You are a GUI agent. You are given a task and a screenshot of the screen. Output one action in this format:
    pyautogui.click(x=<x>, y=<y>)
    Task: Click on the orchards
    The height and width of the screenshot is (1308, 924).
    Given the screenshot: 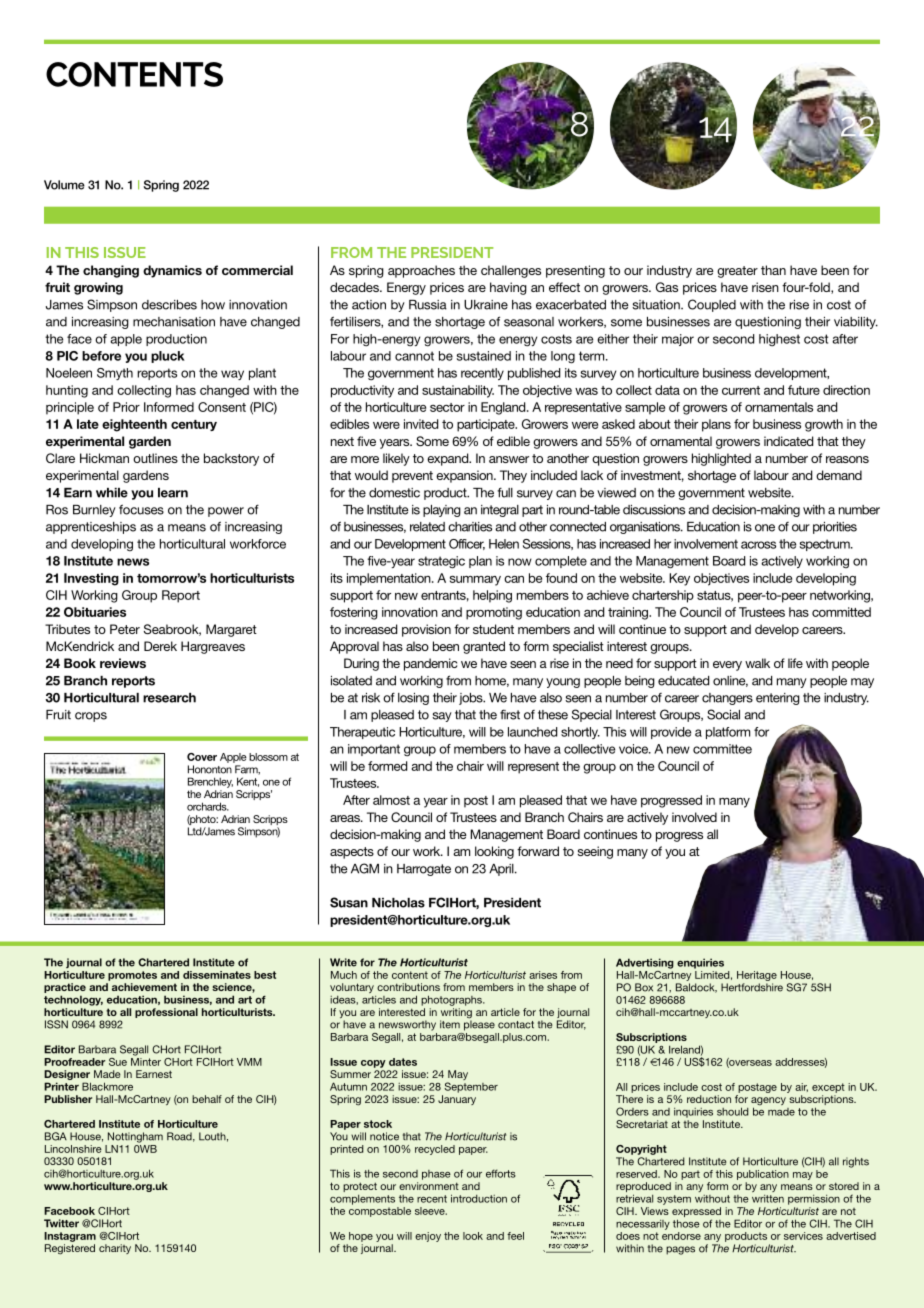 What is the action you would take?
    pyautogui.click(x=208, y=806)
